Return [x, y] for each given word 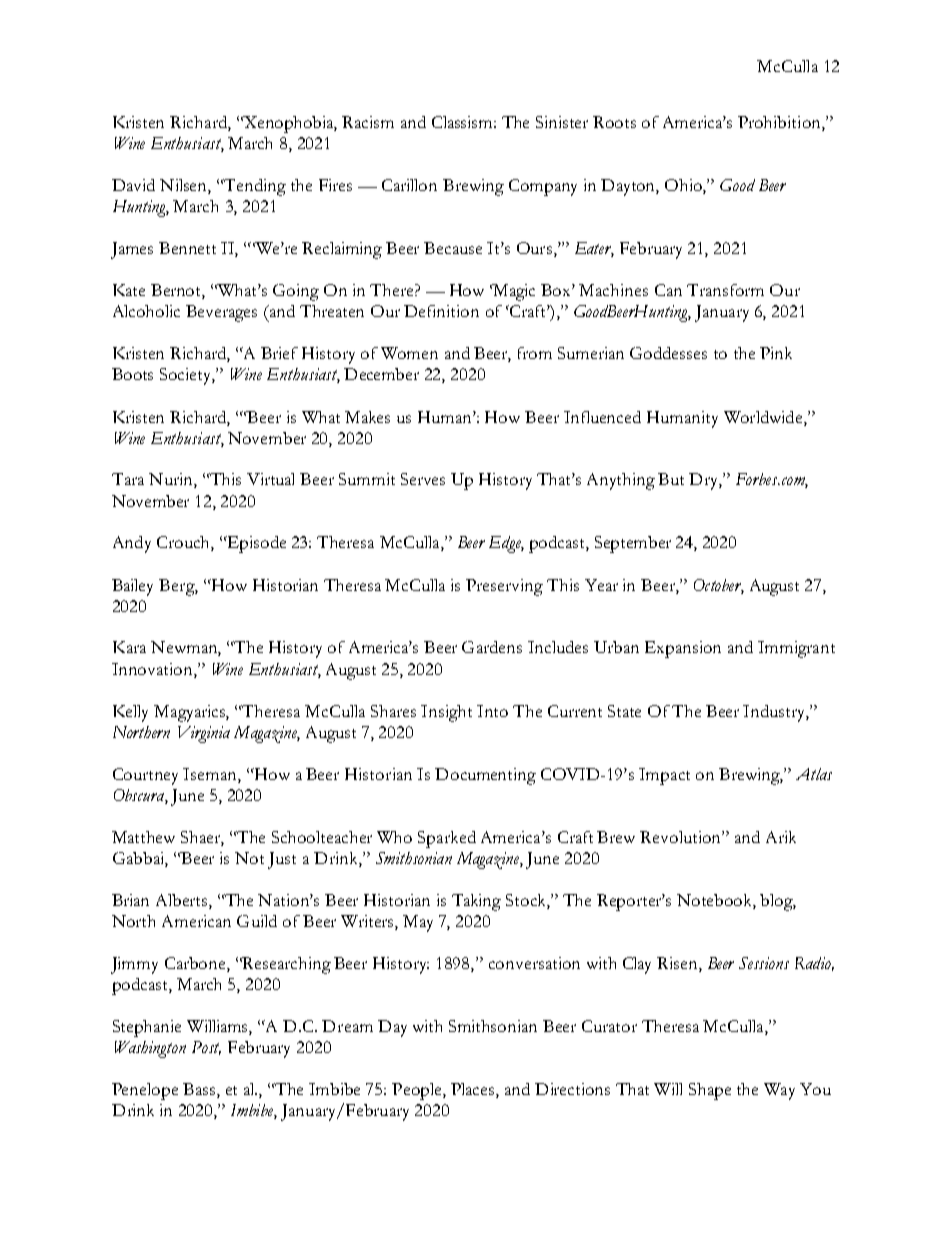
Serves [423, 479]
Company [543, 187]
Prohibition [780, 123]
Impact [664, 776]
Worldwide [764, 418]
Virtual [270, 479]
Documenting [485, 776]
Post [206, 1048]
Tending [254, 187]
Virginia [204, 734]
